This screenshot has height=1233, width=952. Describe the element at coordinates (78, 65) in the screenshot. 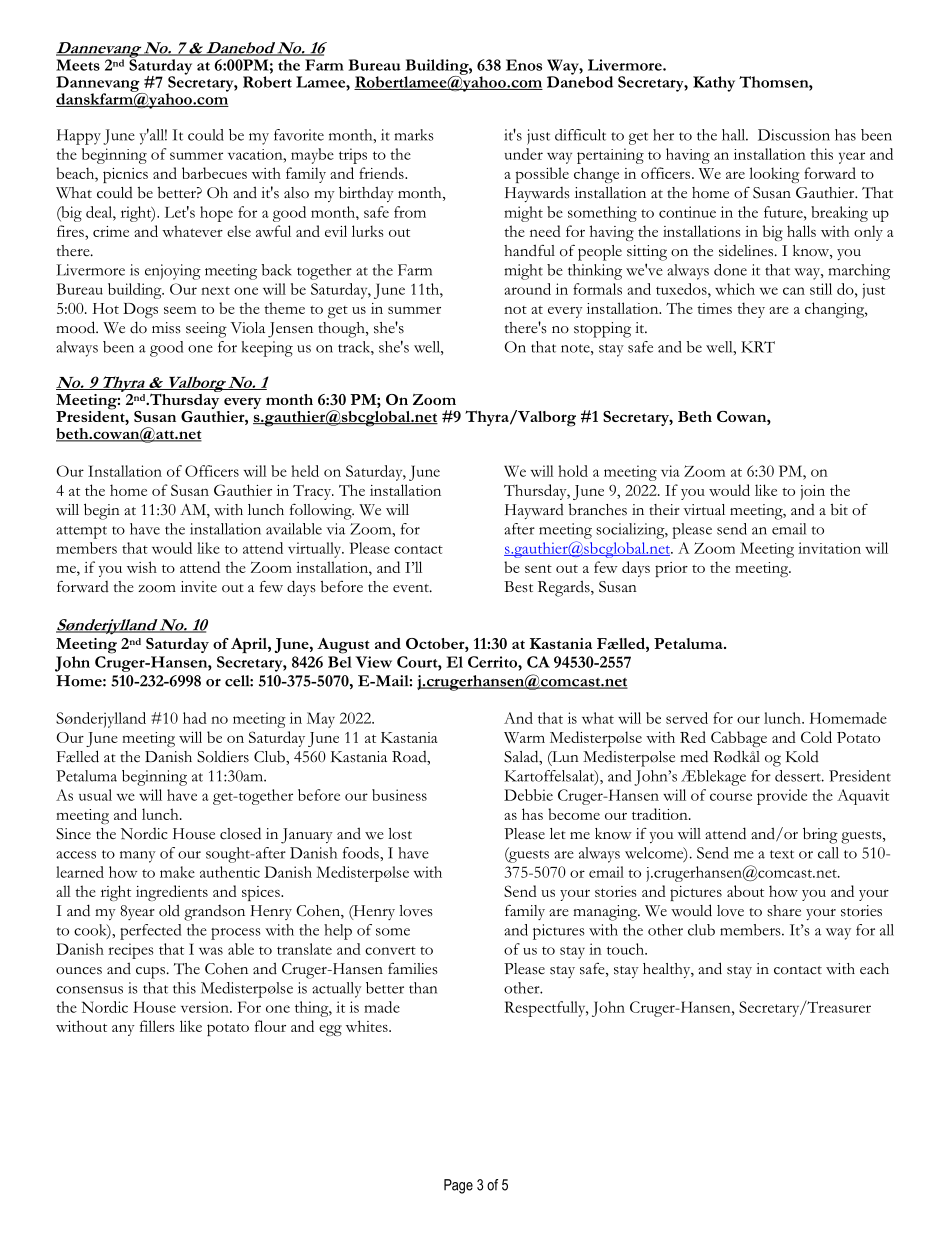

I see `Meets` at that location.
